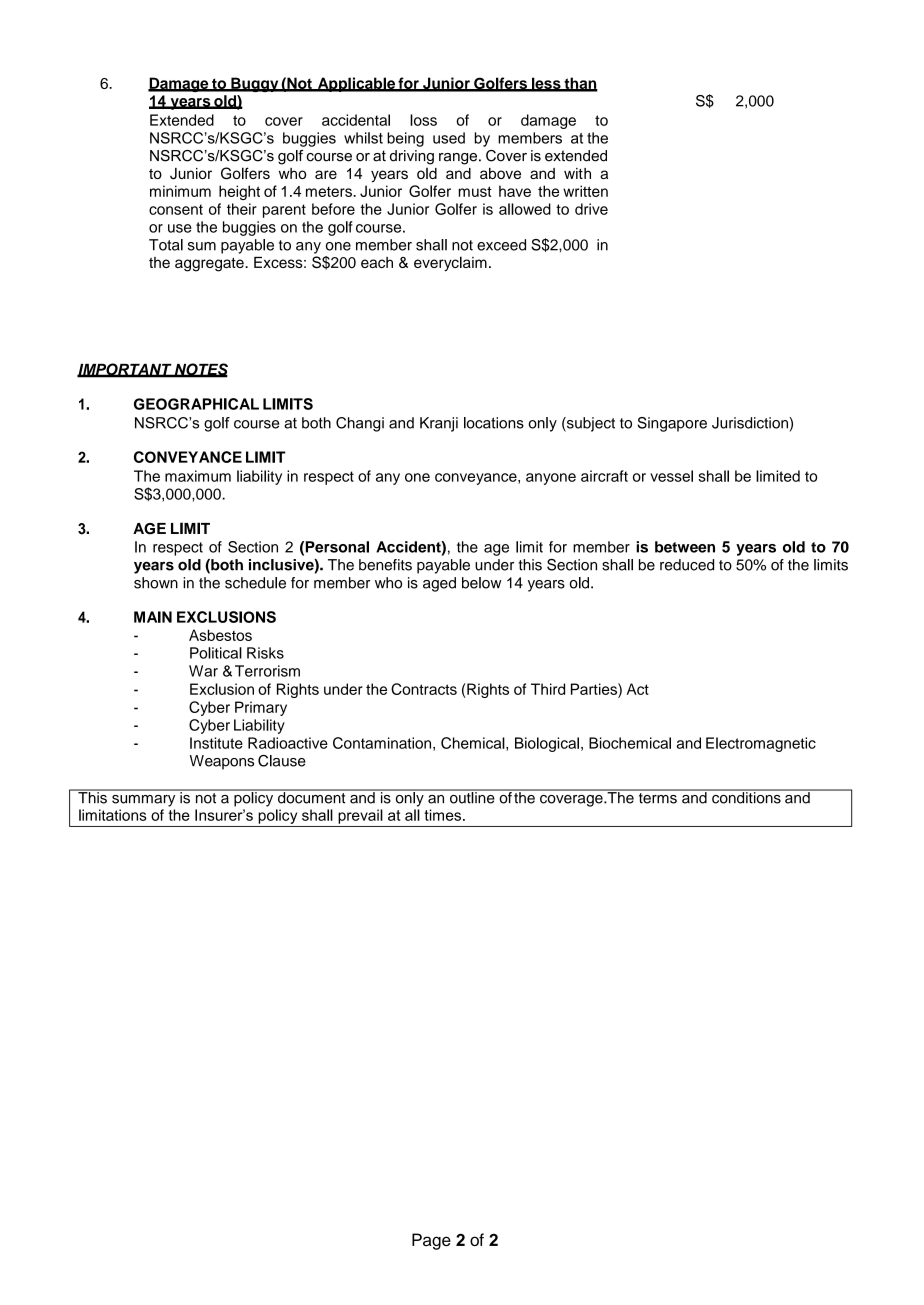 This image has width=924, height=1305. I want to click on than, so click(580, 84).
